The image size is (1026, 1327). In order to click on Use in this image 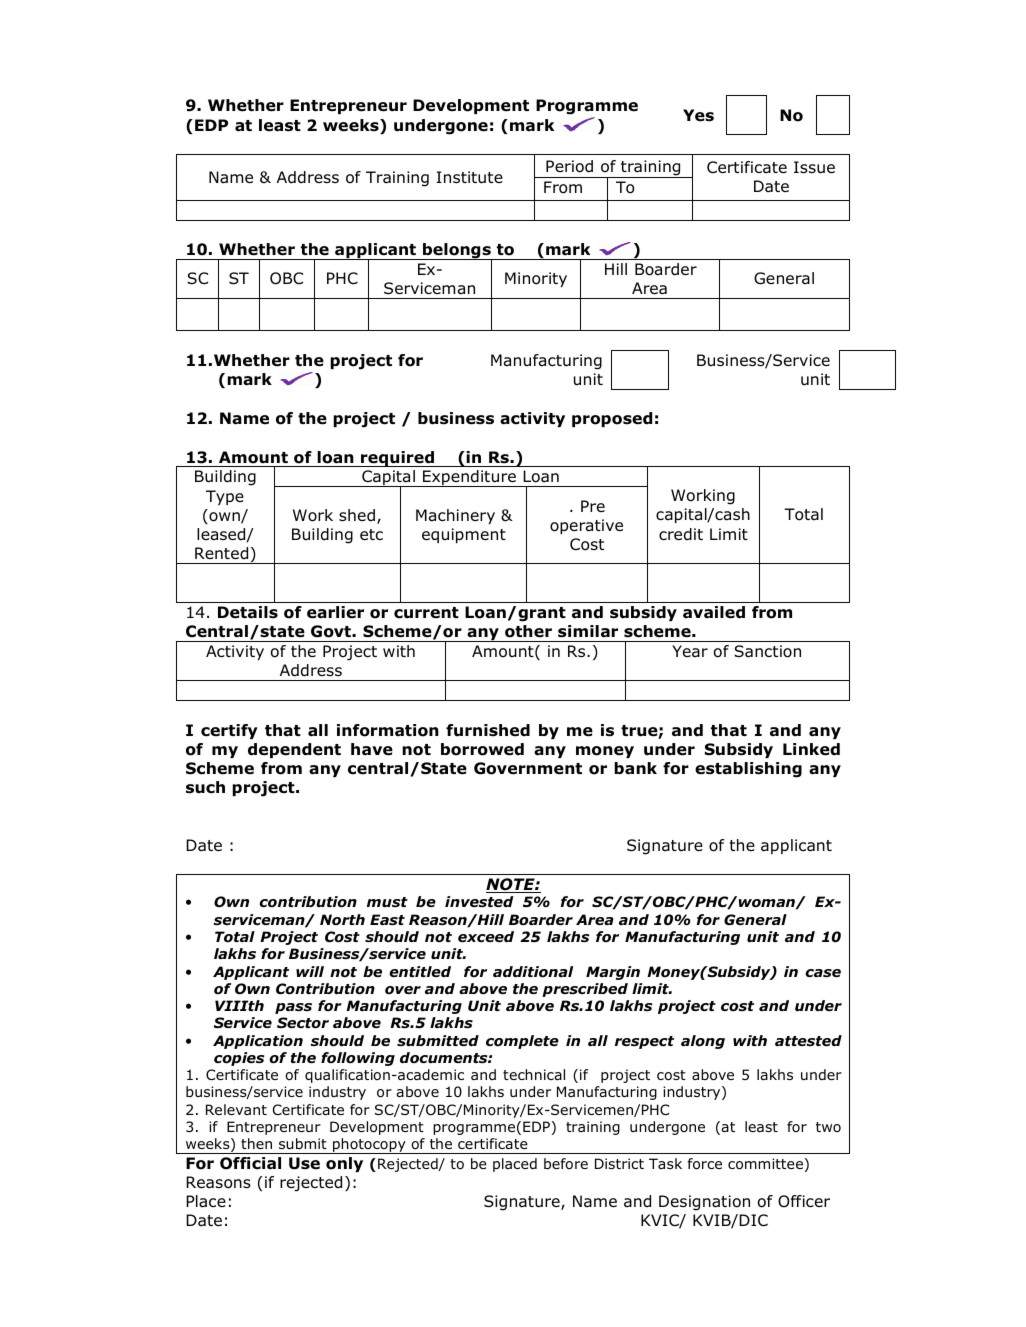, I will do `click(304, 1163)`.
